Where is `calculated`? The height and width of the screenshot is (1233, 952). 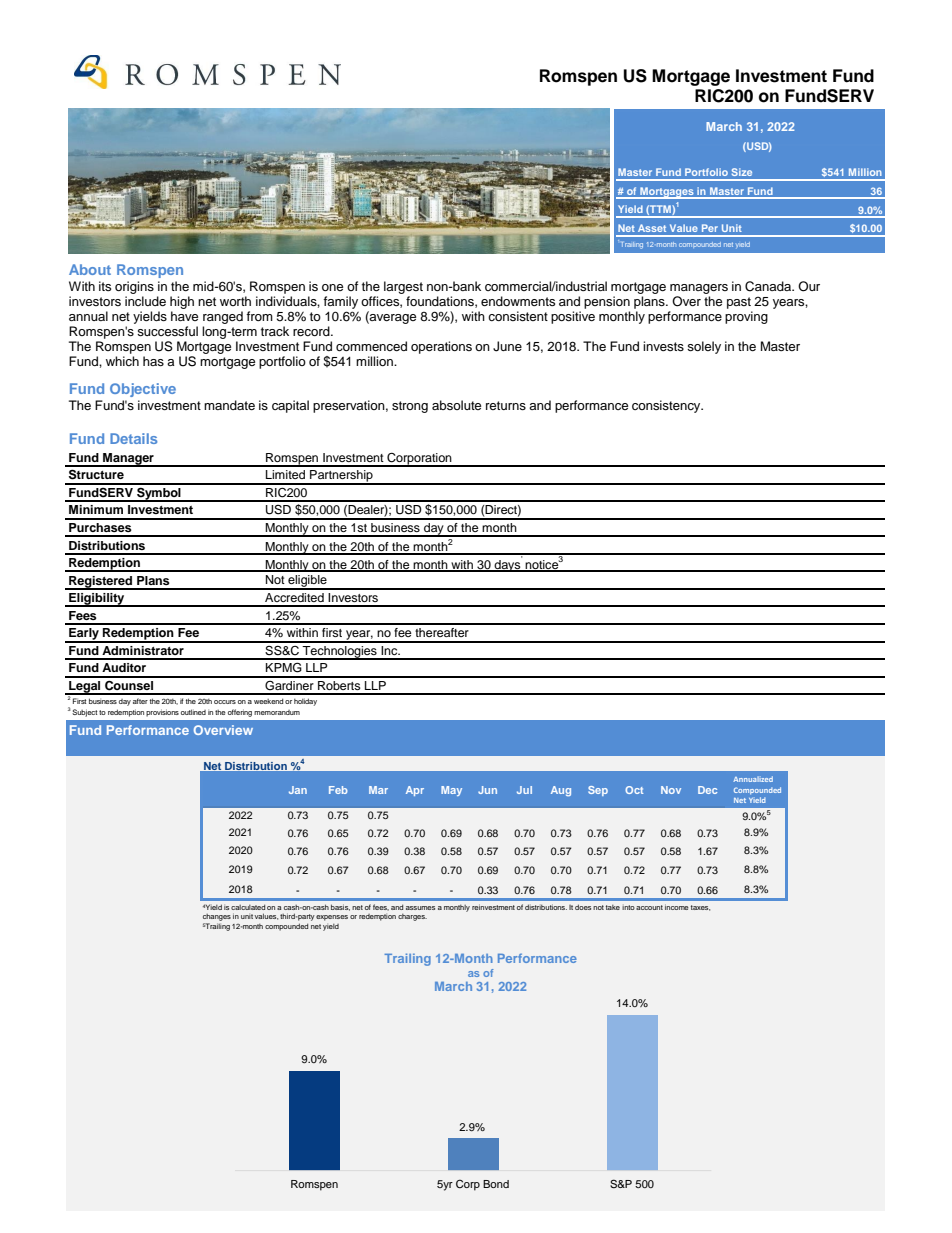
calculated is located at coordinates (248, 907).
